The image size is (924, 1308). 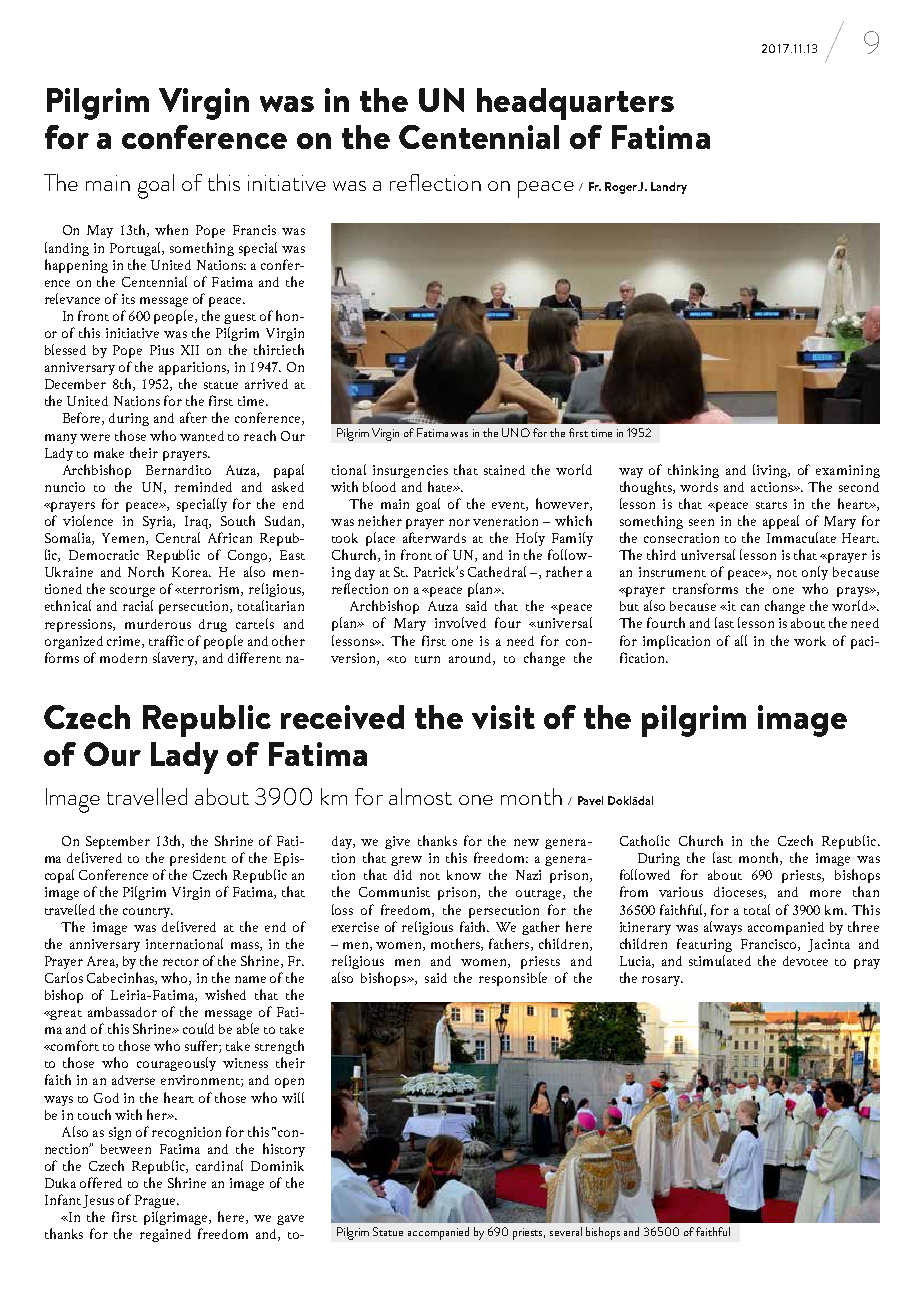 I want to click on when, so click(x=171, y=229).
